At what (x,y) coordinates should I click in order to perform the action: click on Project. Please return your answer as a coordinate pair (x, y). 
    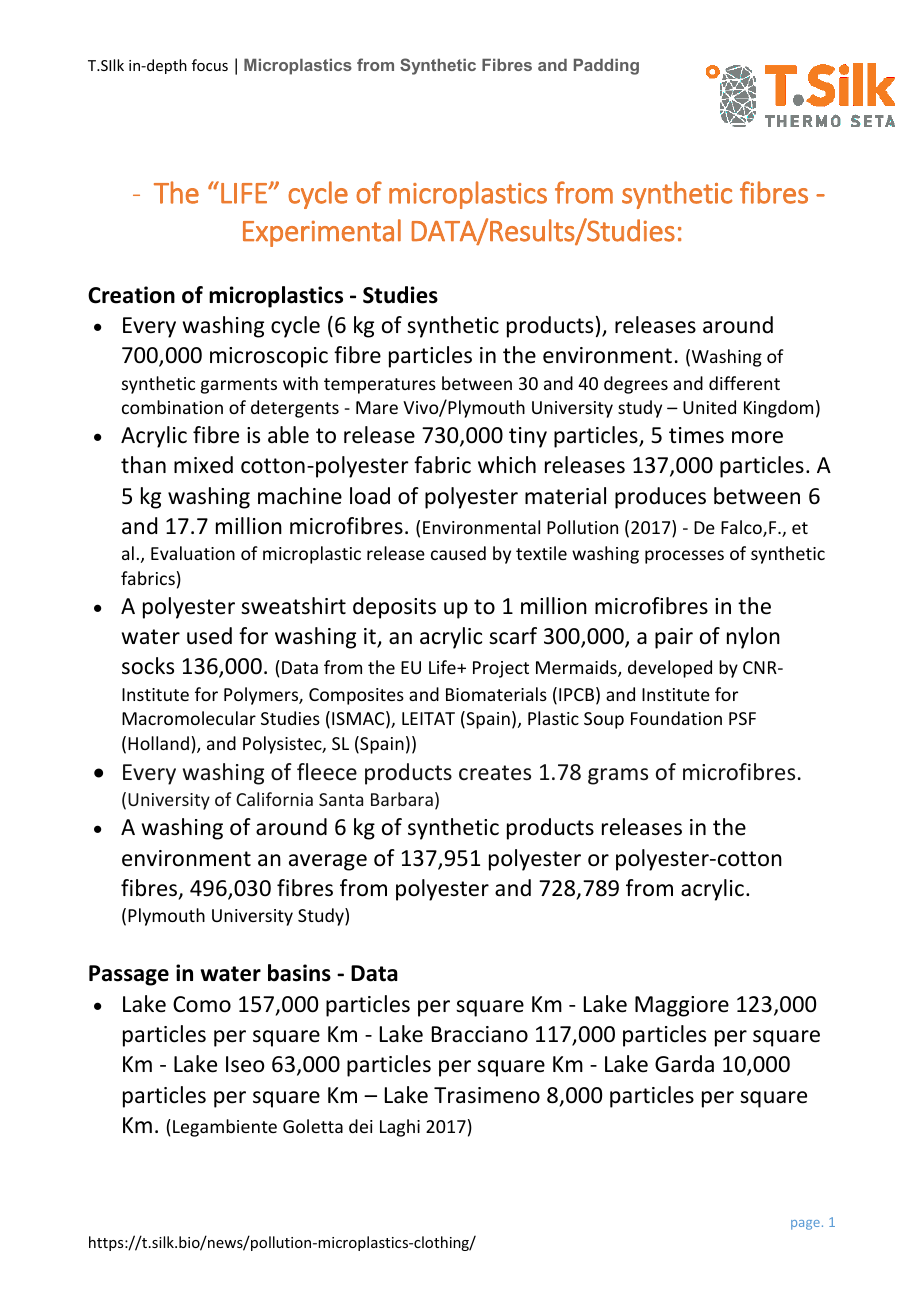
    Looking at the image, I should click on (501, 669).
